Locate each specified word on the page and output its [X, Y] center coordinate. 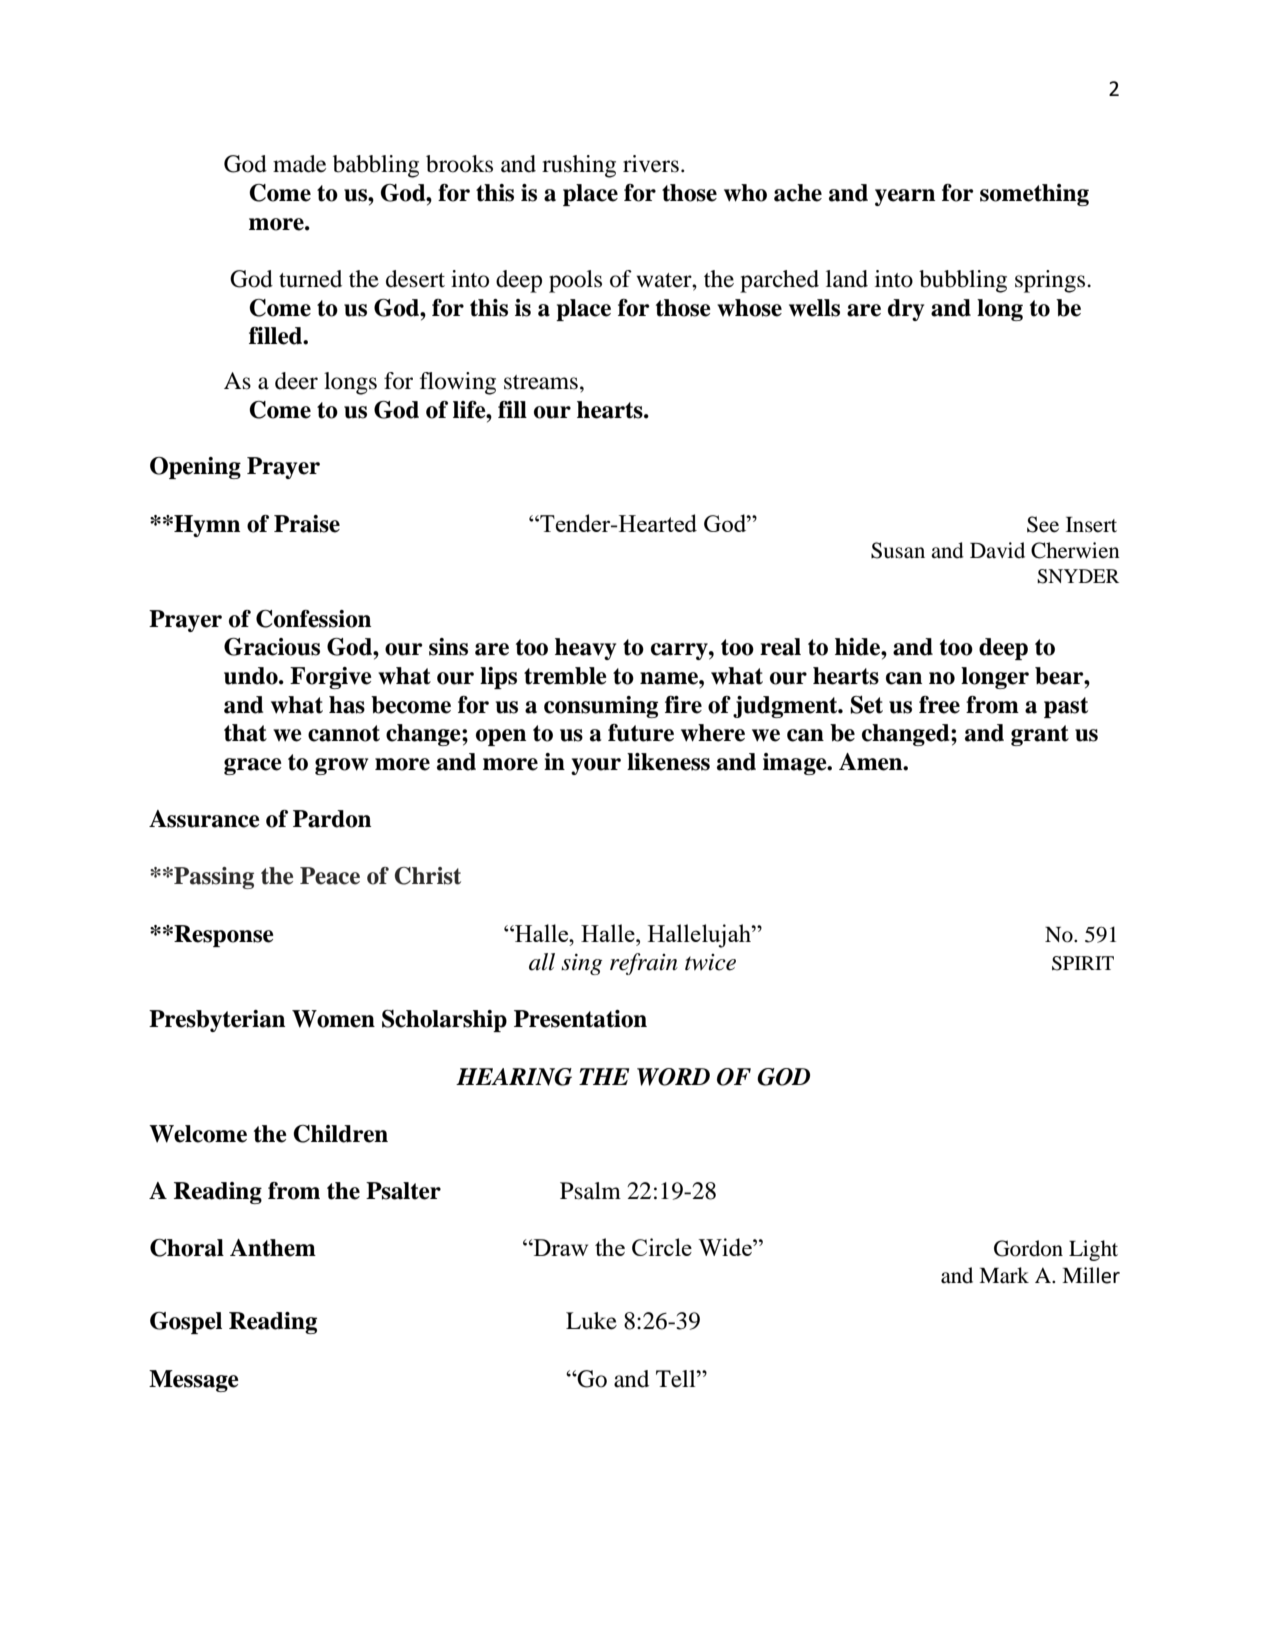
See [1043, 524]
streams [541, 382]
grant [1040, 735]
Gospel [186, 1323]
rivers [651, 164]
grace [253, 766]
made [299, 164]
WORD [673, 1077]
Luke [591, 1321]
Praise [307, 524]
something [1034, 195]
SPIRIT [1083, 963]
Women [333, 1019]
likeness [668, 762]
